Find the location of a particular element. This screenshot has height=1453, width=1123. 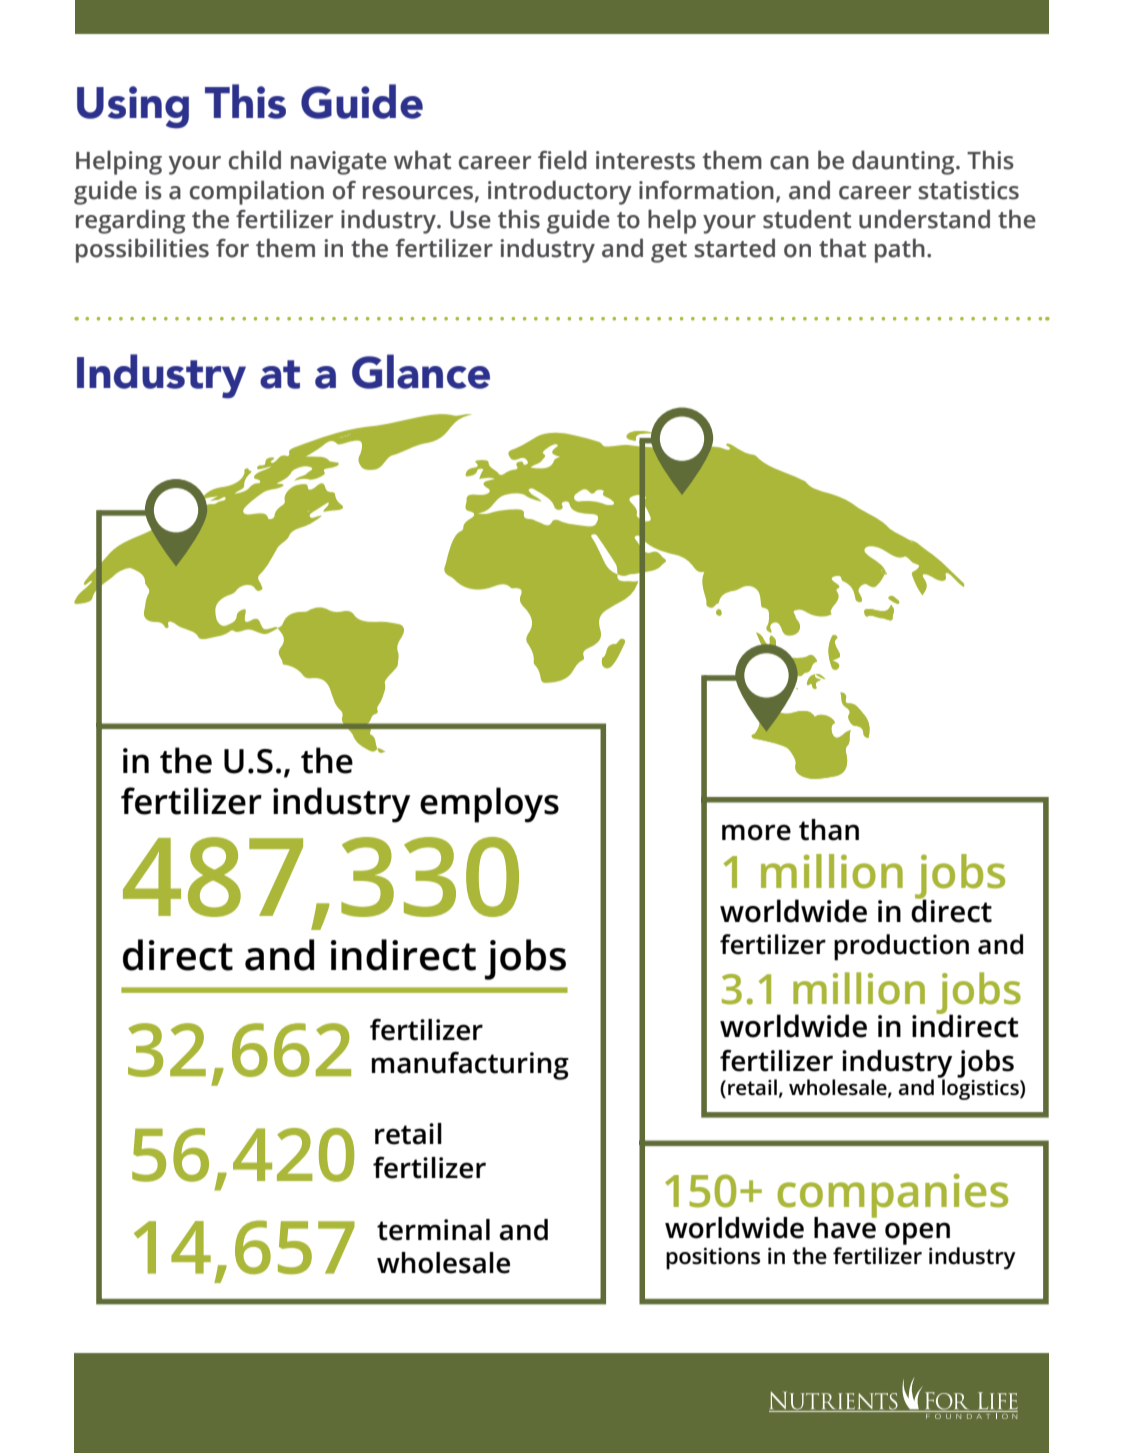

child is located at coordinates (255, 160).
